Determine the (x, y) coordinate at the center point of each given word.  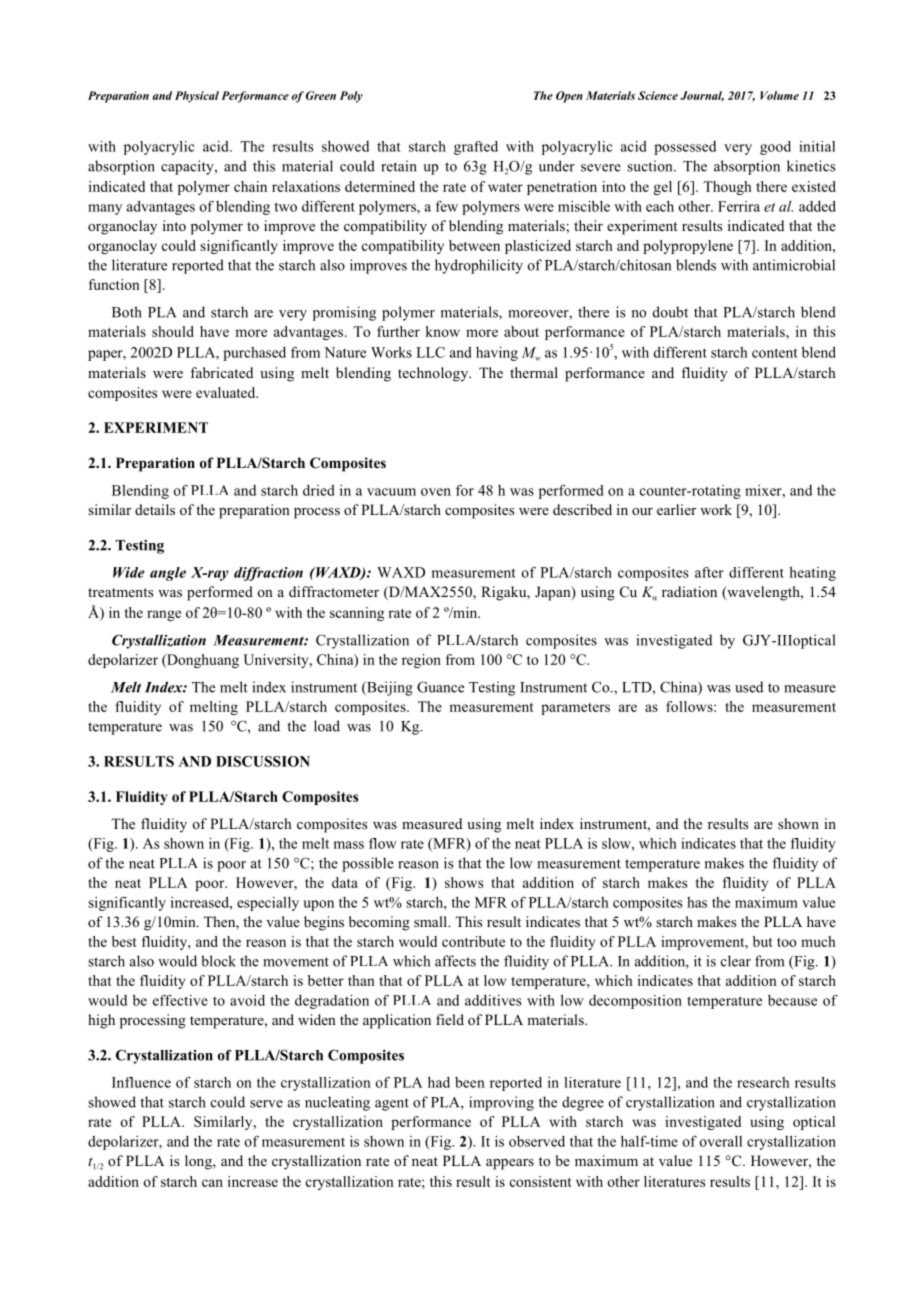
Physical (197, 97)
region (421, 661)
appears (510, 1164)
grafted (476, 148)
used (749, 687)
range (164, 615)
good (775, 148)
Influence (141, 1082)
